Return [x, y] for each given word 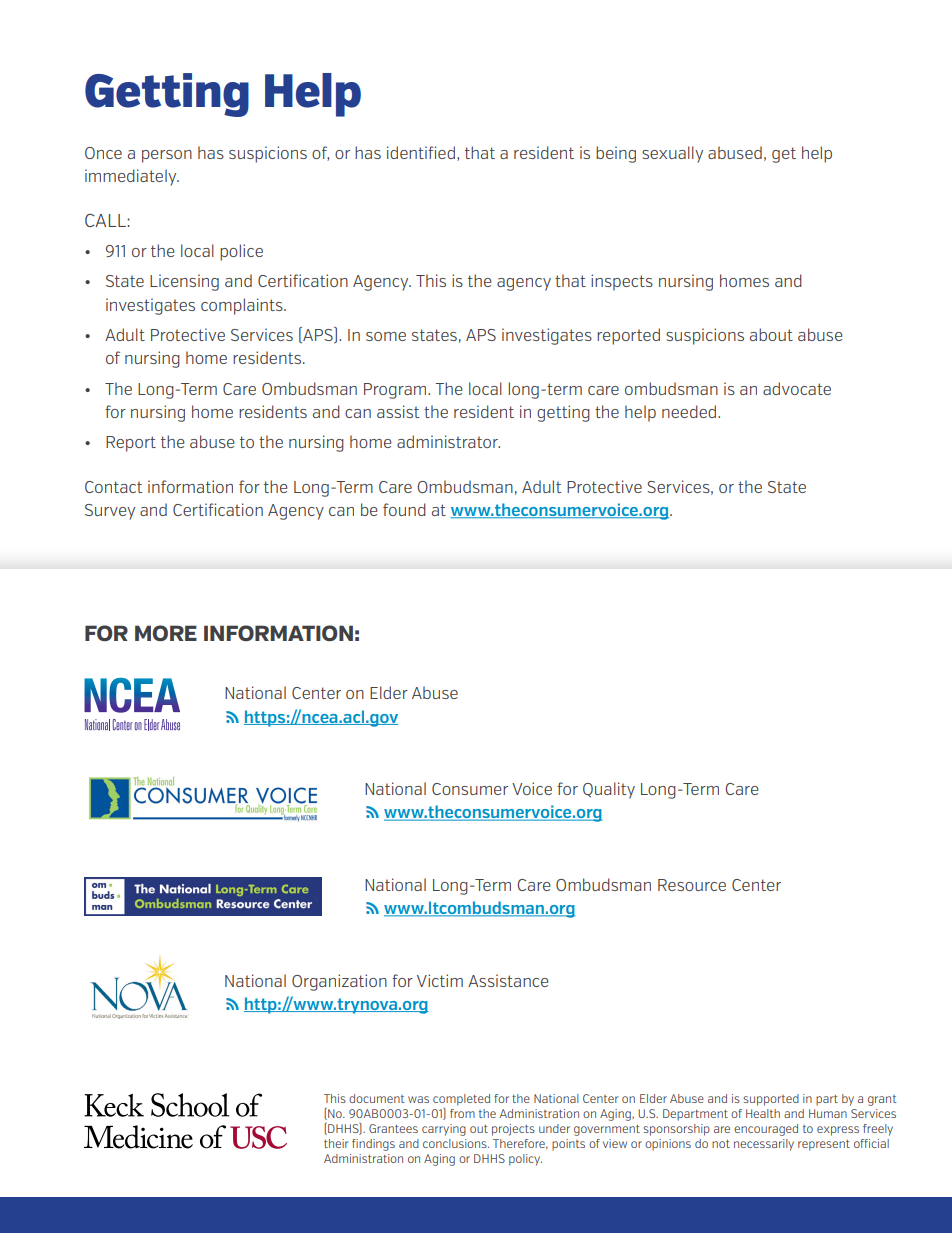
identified [421, 152]
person [167, 156]
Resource [692, 885]
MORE [166, 633]
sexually [672, 154]
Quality [609, 790]
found [404, 509]
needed [690, 411]
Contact [113, 487]
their [336, 1143]
